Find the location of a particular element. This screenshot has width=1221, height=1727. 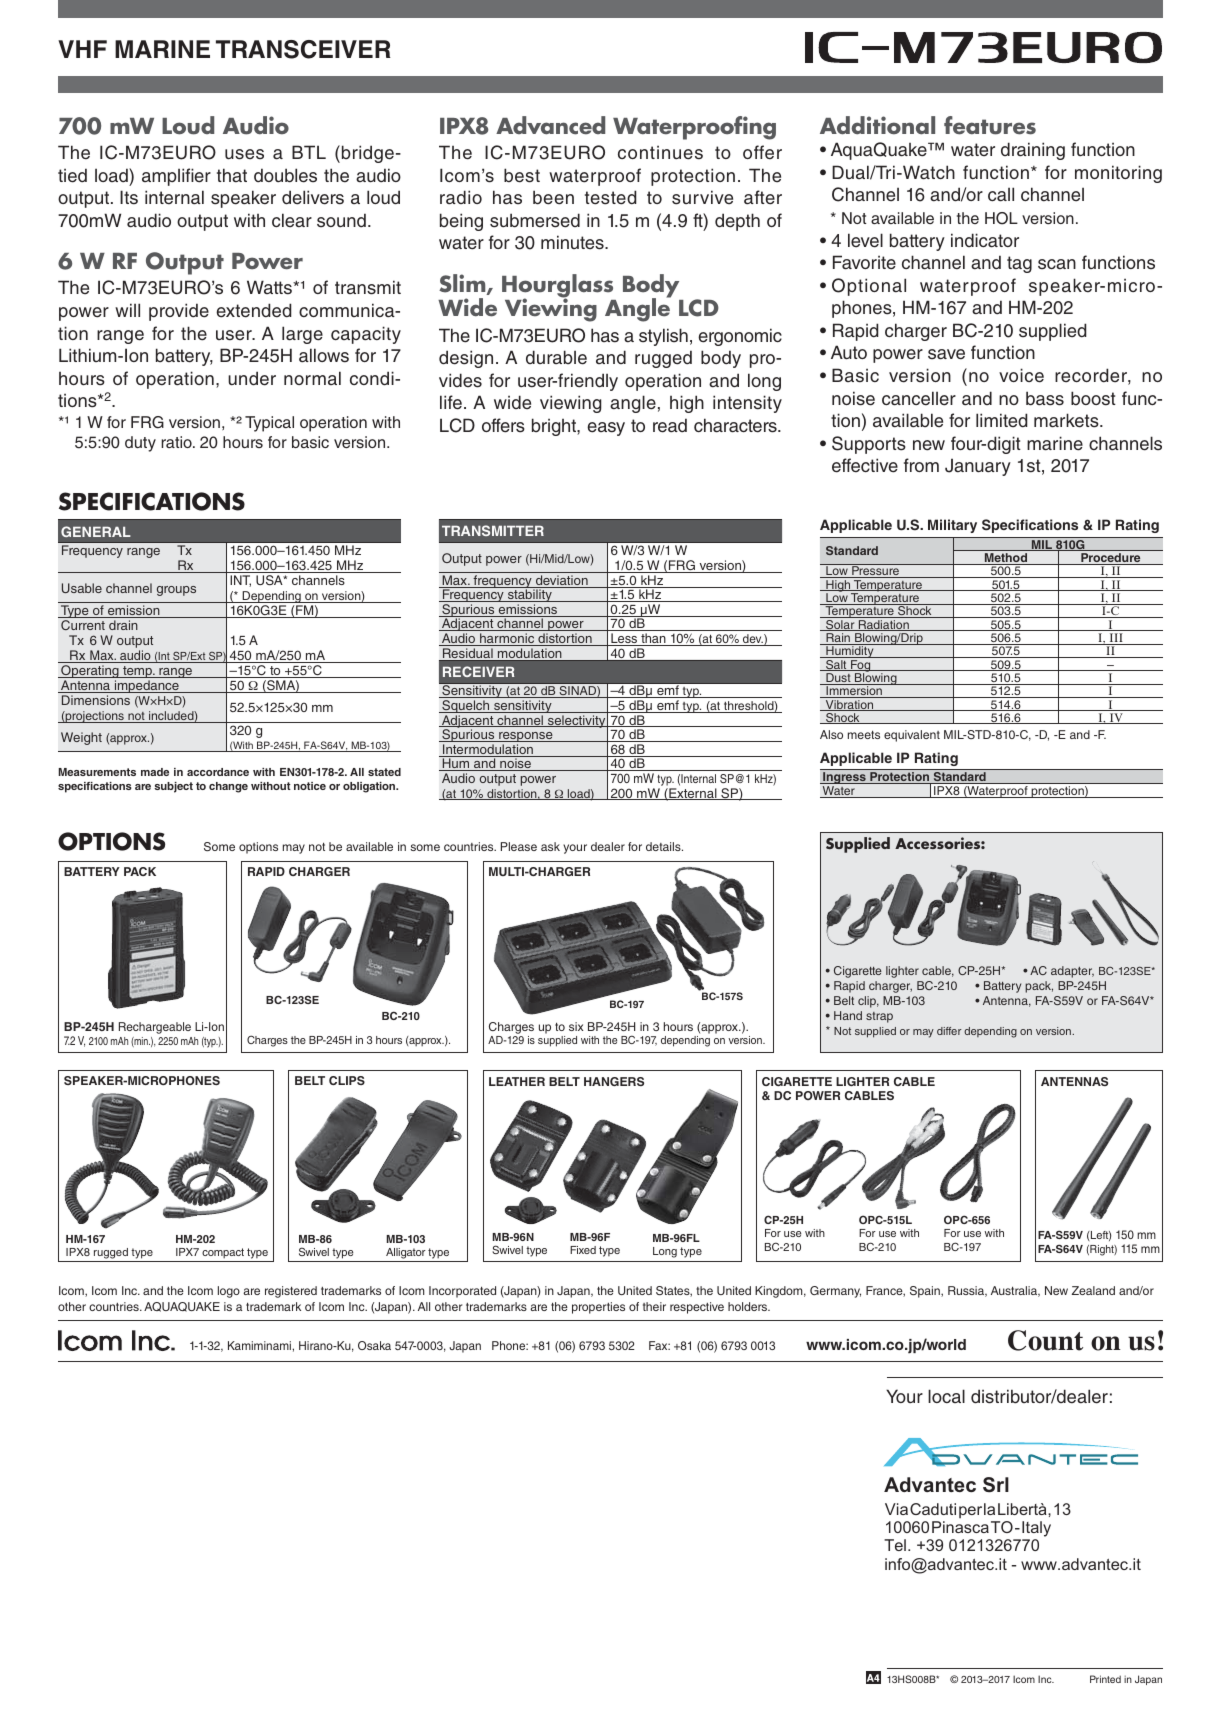

Printed is located at coordinates (1105, 1679).
